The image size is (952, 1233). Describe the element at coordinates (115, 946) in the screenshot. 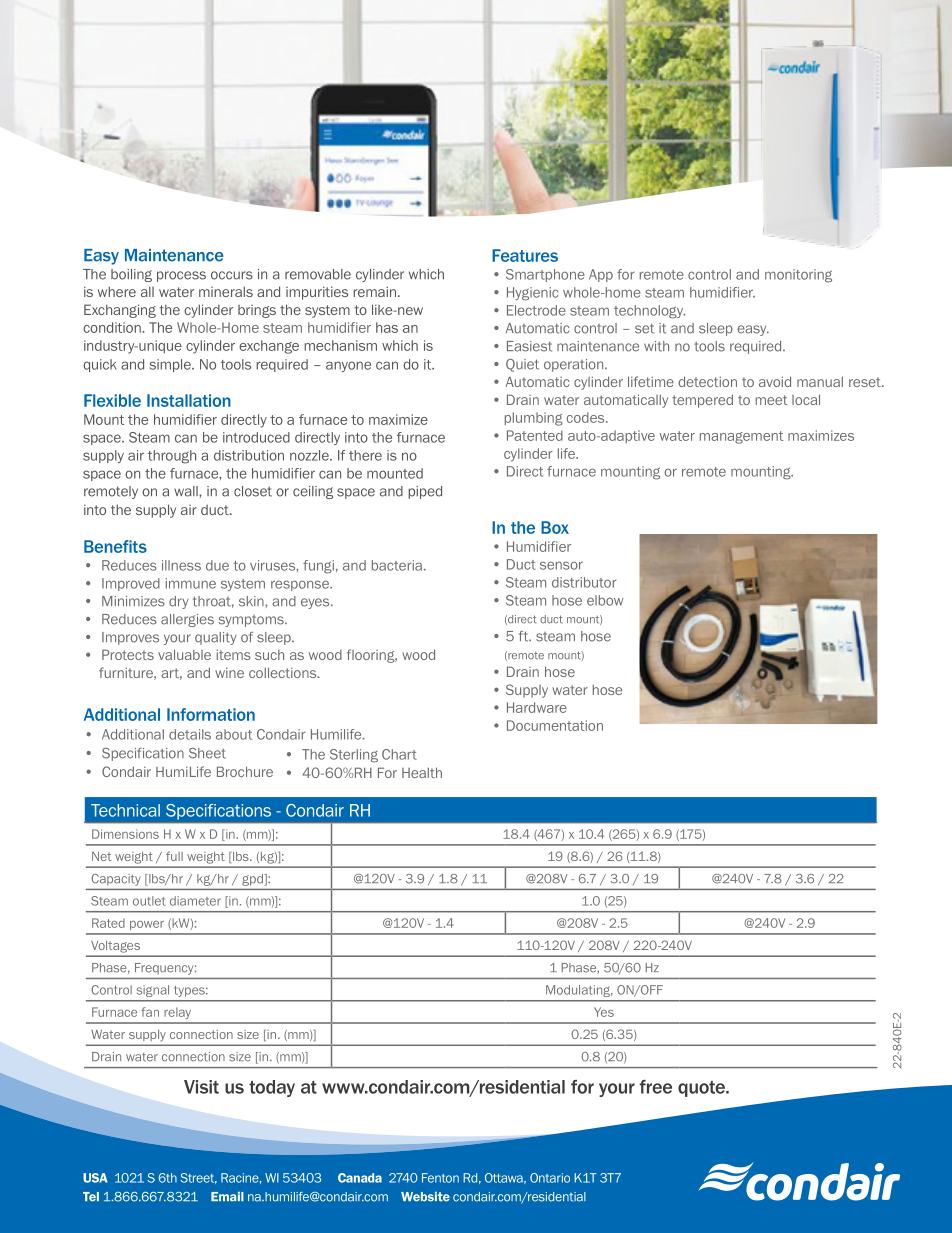

I see `Voltages` at that location.
